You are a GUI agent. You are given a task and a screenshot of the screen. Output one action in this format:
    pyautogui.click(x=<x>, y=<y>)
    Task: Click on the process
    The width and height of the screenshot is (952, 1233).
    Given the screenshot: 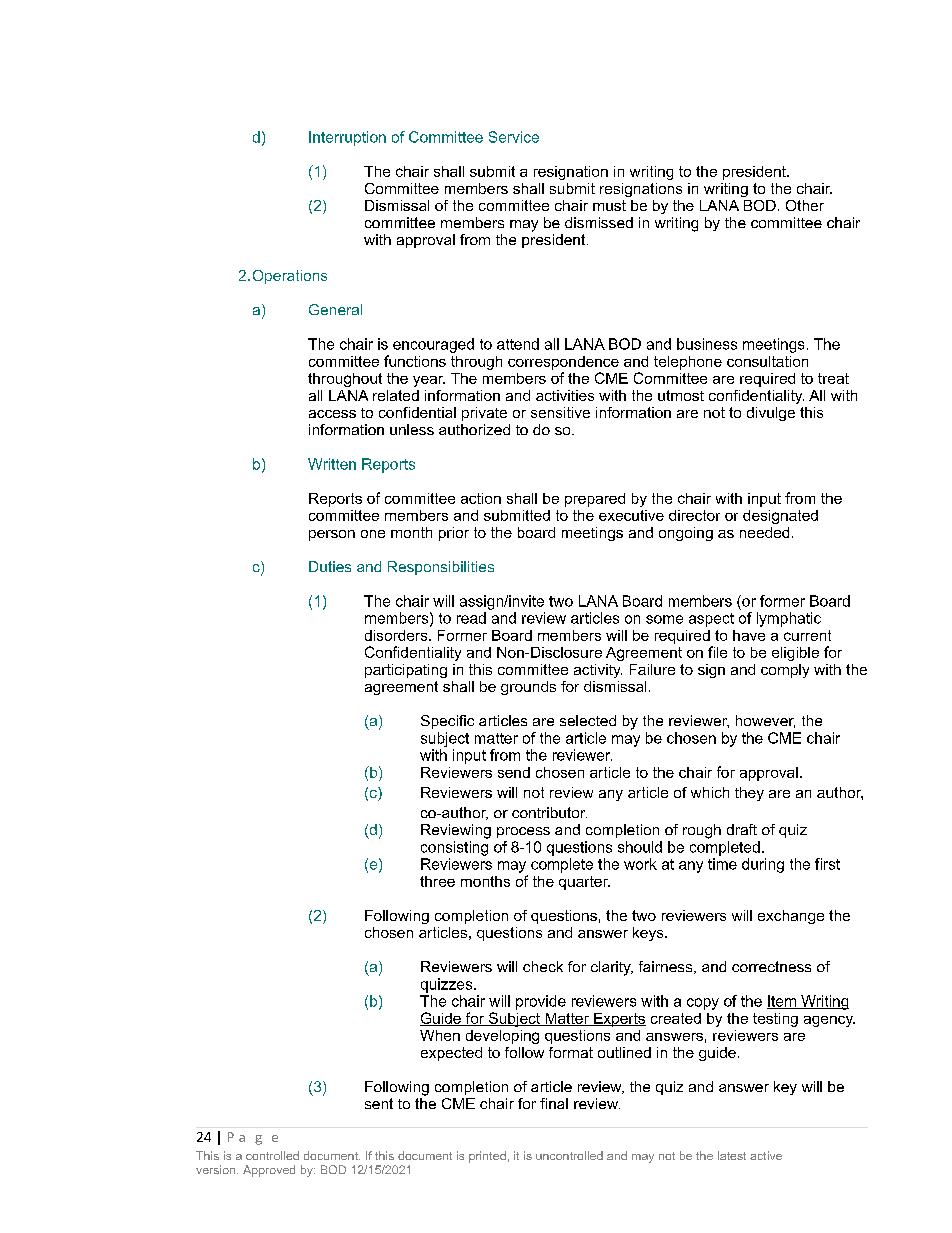 What is the action you would take?
    pyautogui.click(x=523, y=832)
